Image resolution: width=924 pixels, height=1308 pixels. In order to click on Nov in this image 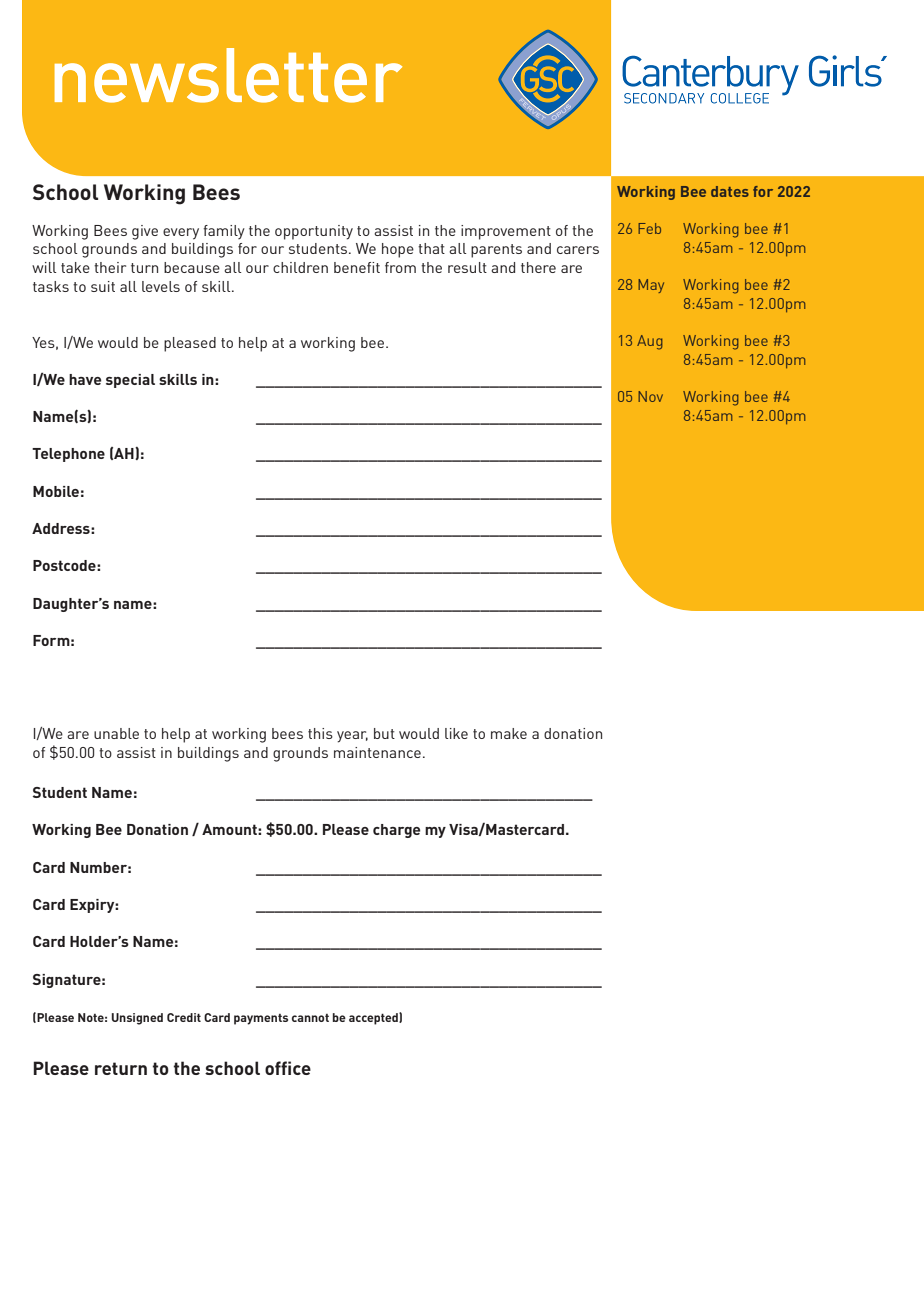, I will do `click(650, 396)`.
